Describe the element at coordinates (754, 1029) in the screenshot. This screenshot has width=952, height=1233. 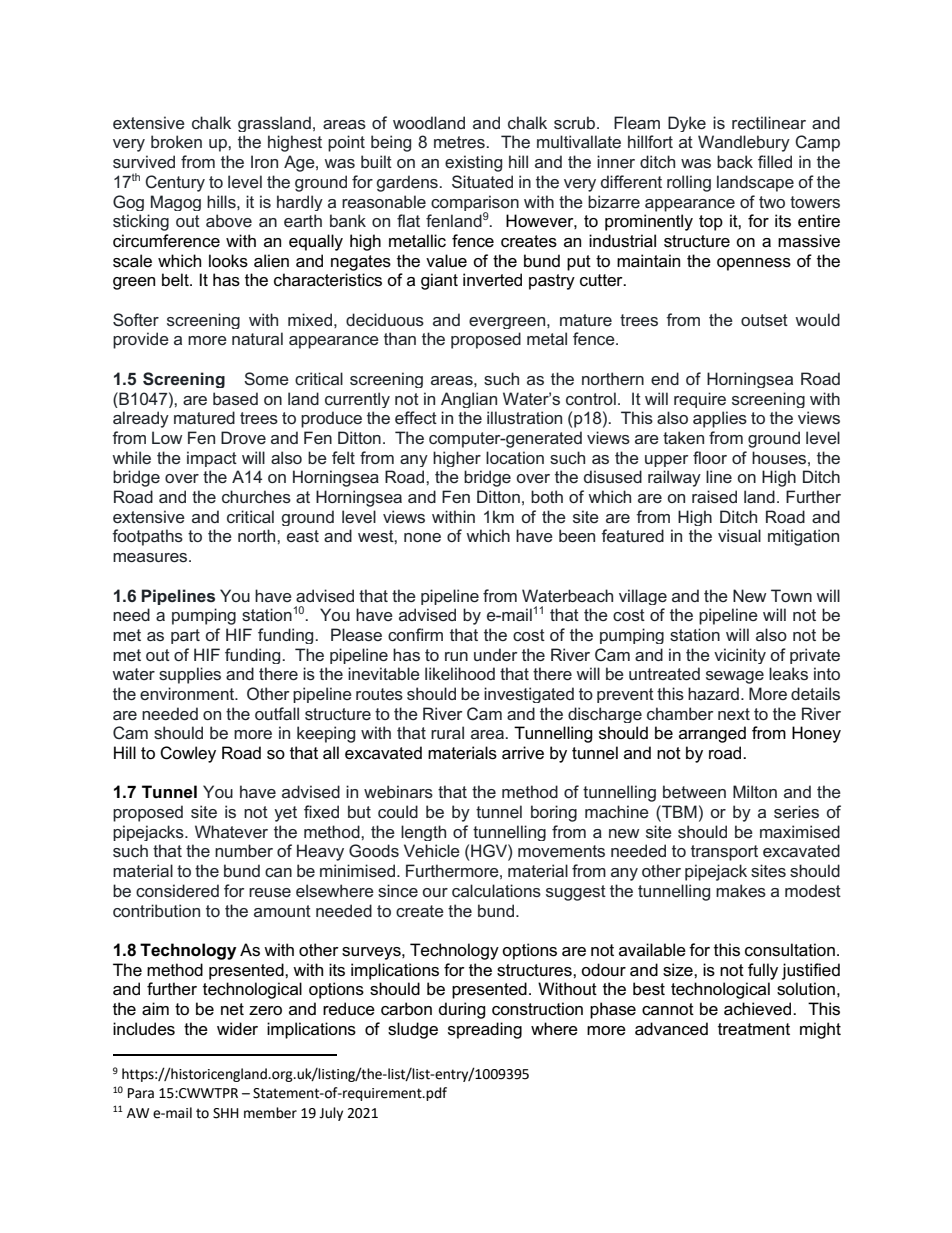
I see `treatment` at that location.
